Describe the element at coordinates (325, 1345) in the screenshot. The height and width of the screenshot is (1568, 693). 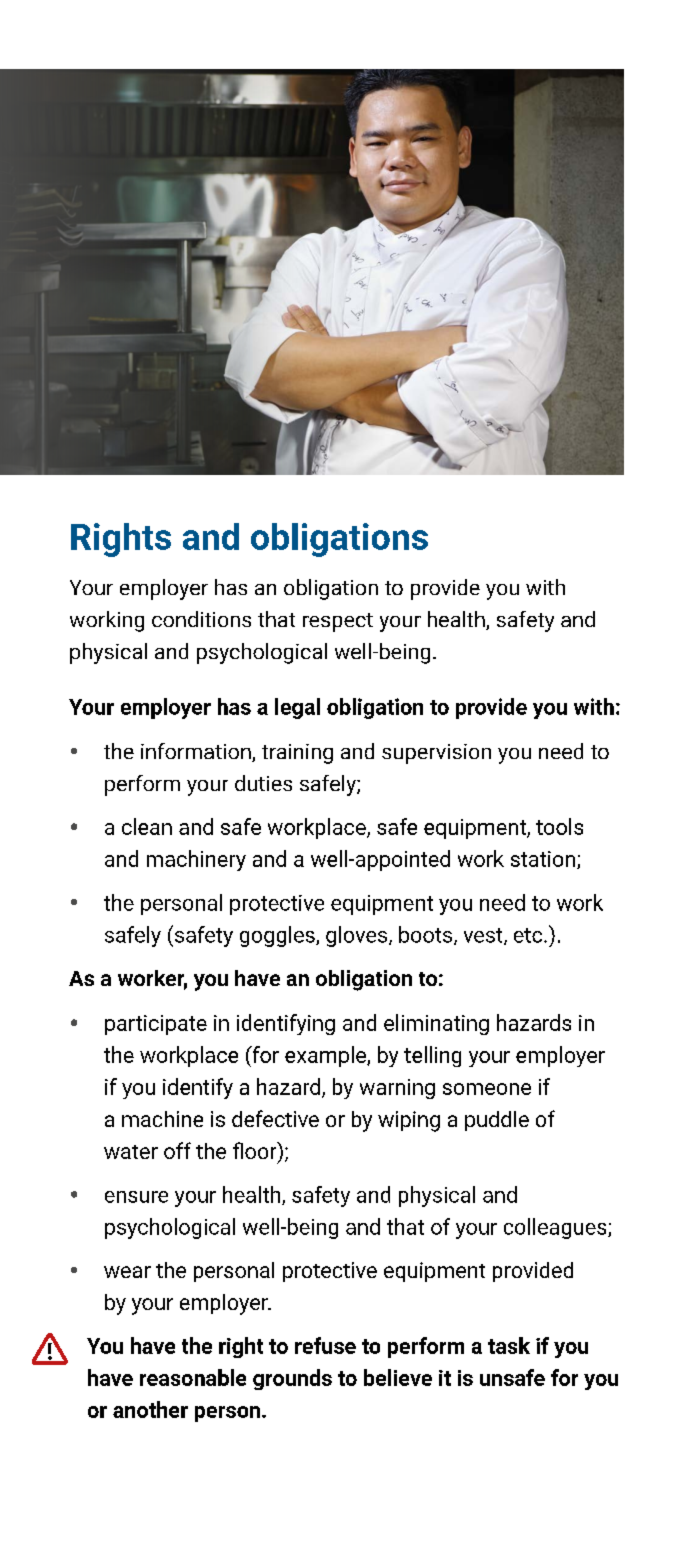
I see `refuse` at that location.
